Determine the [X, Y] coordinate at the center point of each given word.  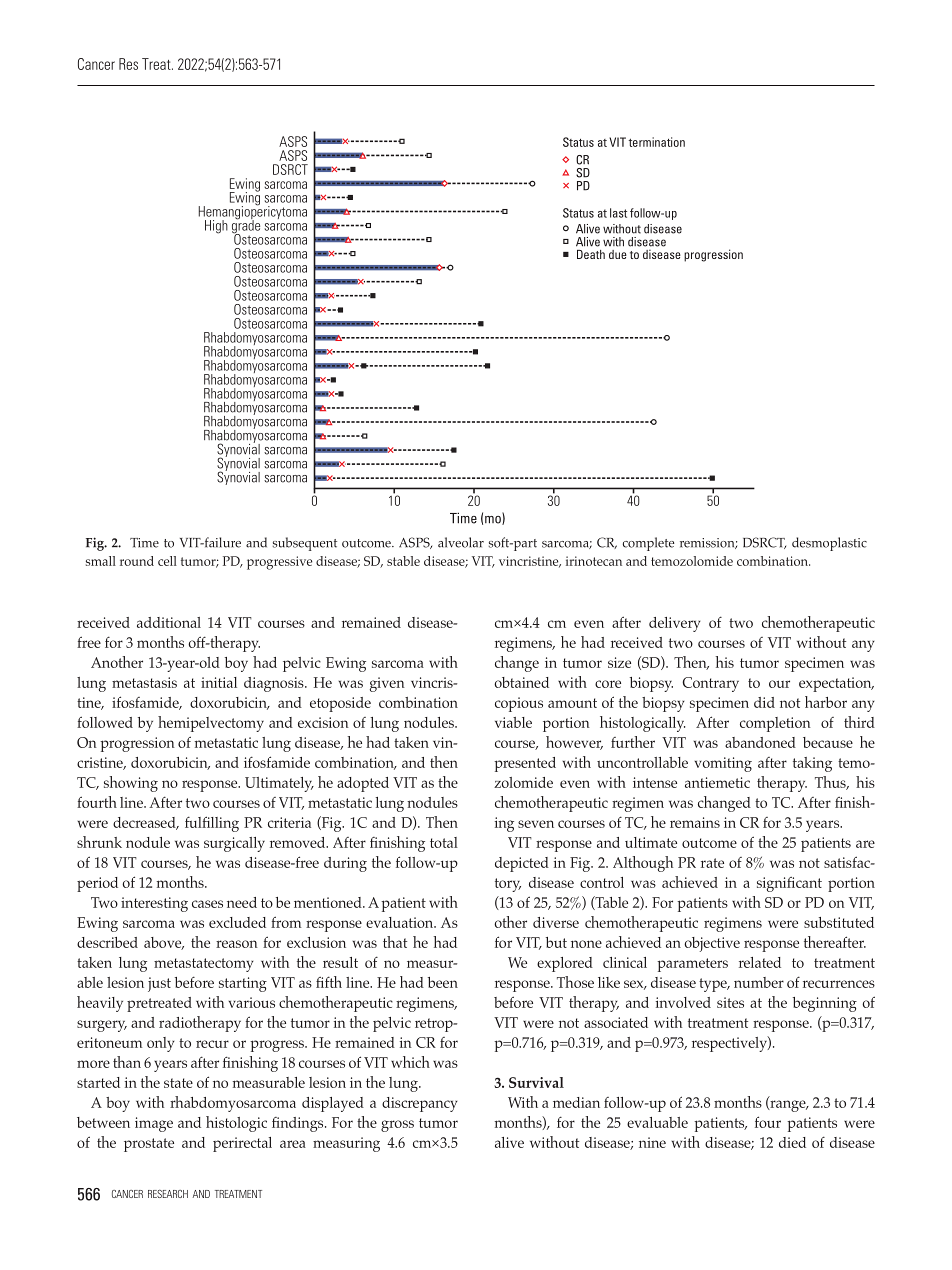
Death [591, 254]
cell [167, 561]
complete [648, 544]
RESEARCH [168, 1194]
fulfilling [212, 824]
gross [397, 1126]
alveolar [461, 542]
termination [657, 142]
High [216, 227]
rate [712, 863]
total [444, 842]
